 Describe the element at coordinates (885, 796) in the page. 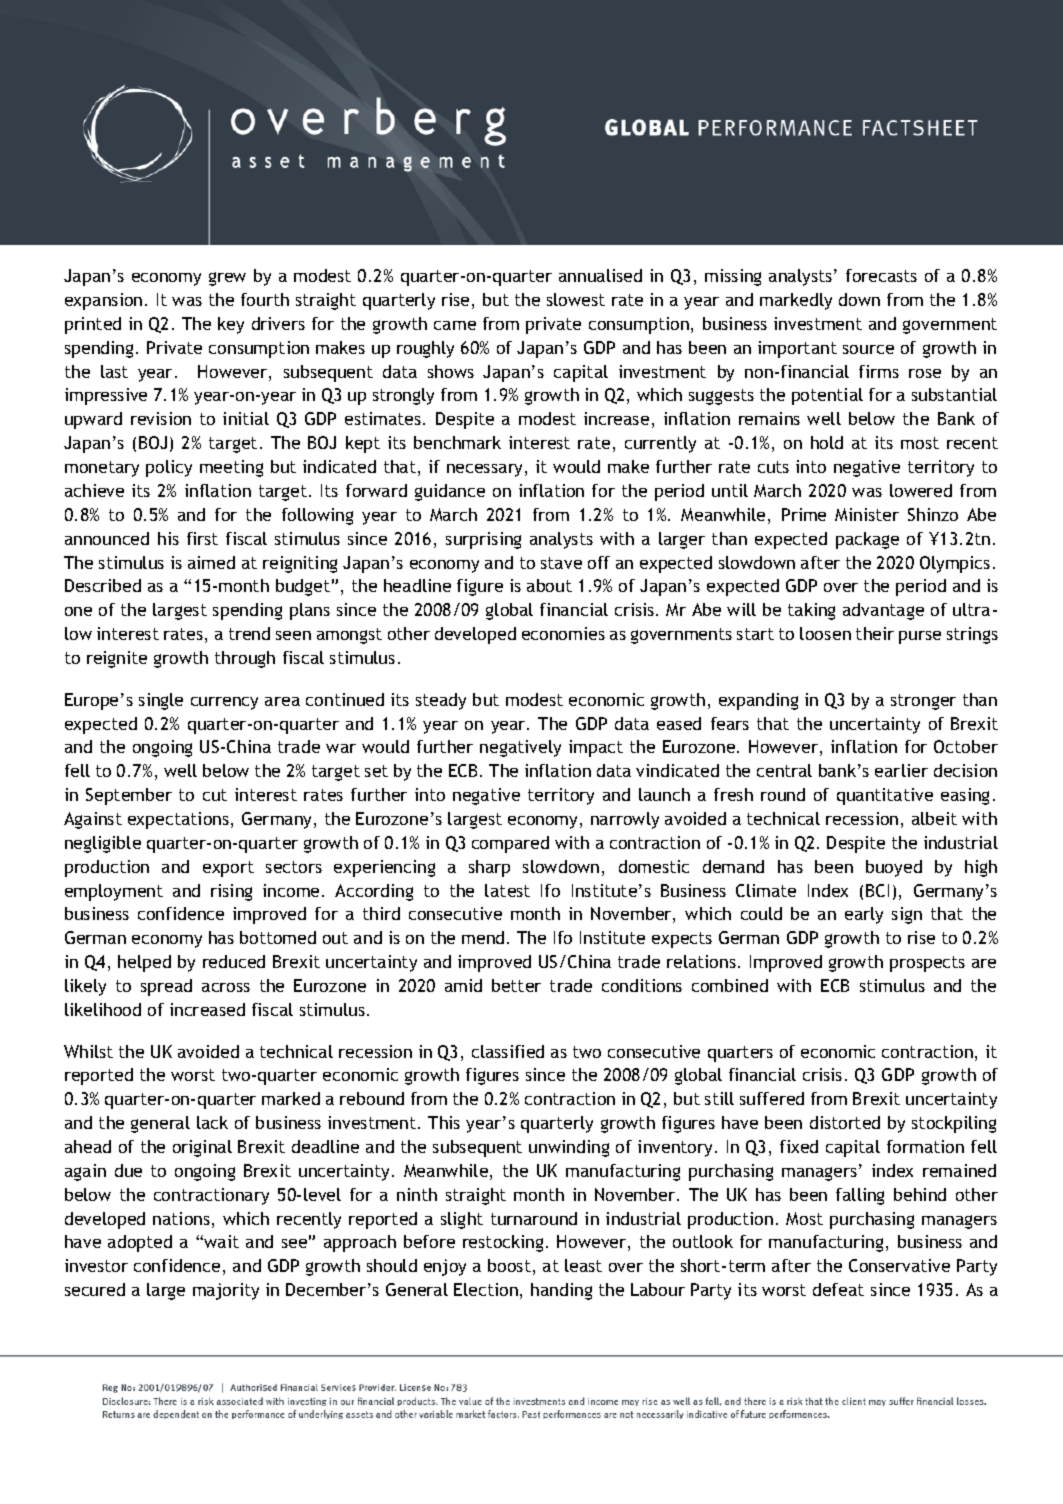

I see `quantitative` at that location.
